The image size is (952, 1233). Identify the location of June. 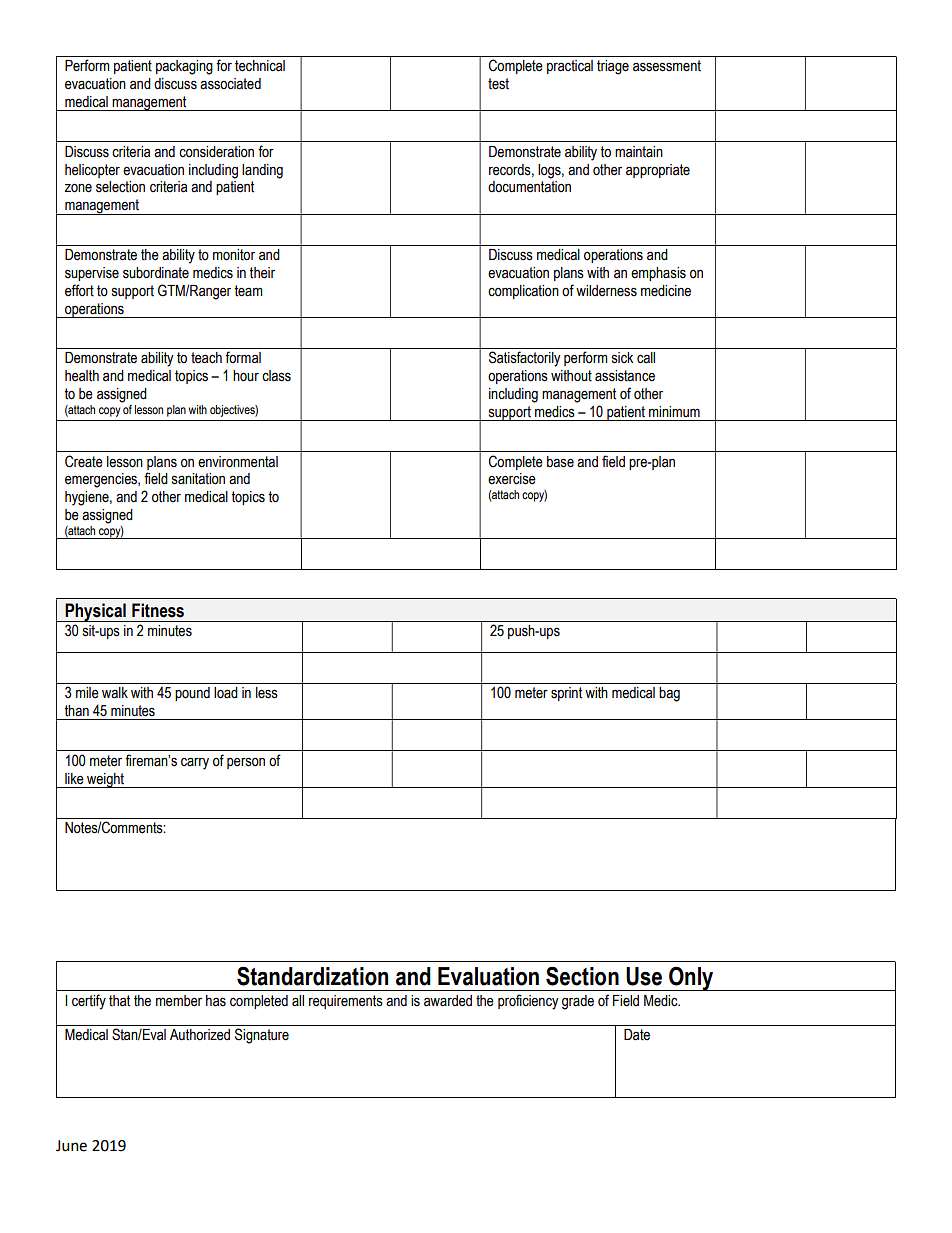
(71, 1146).
